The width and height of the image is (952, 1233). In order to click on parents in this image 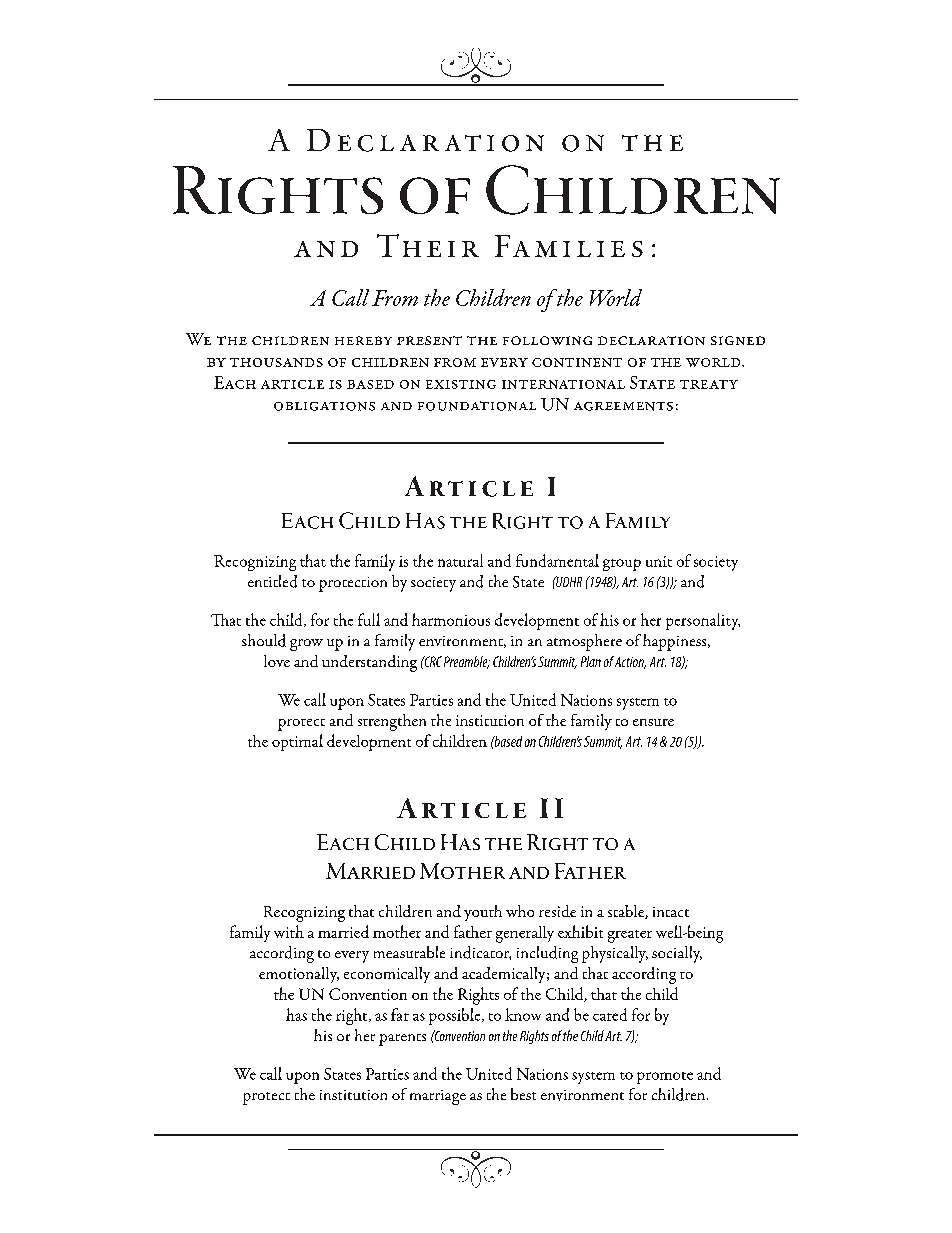, I will do `click(402, 1040)`.
